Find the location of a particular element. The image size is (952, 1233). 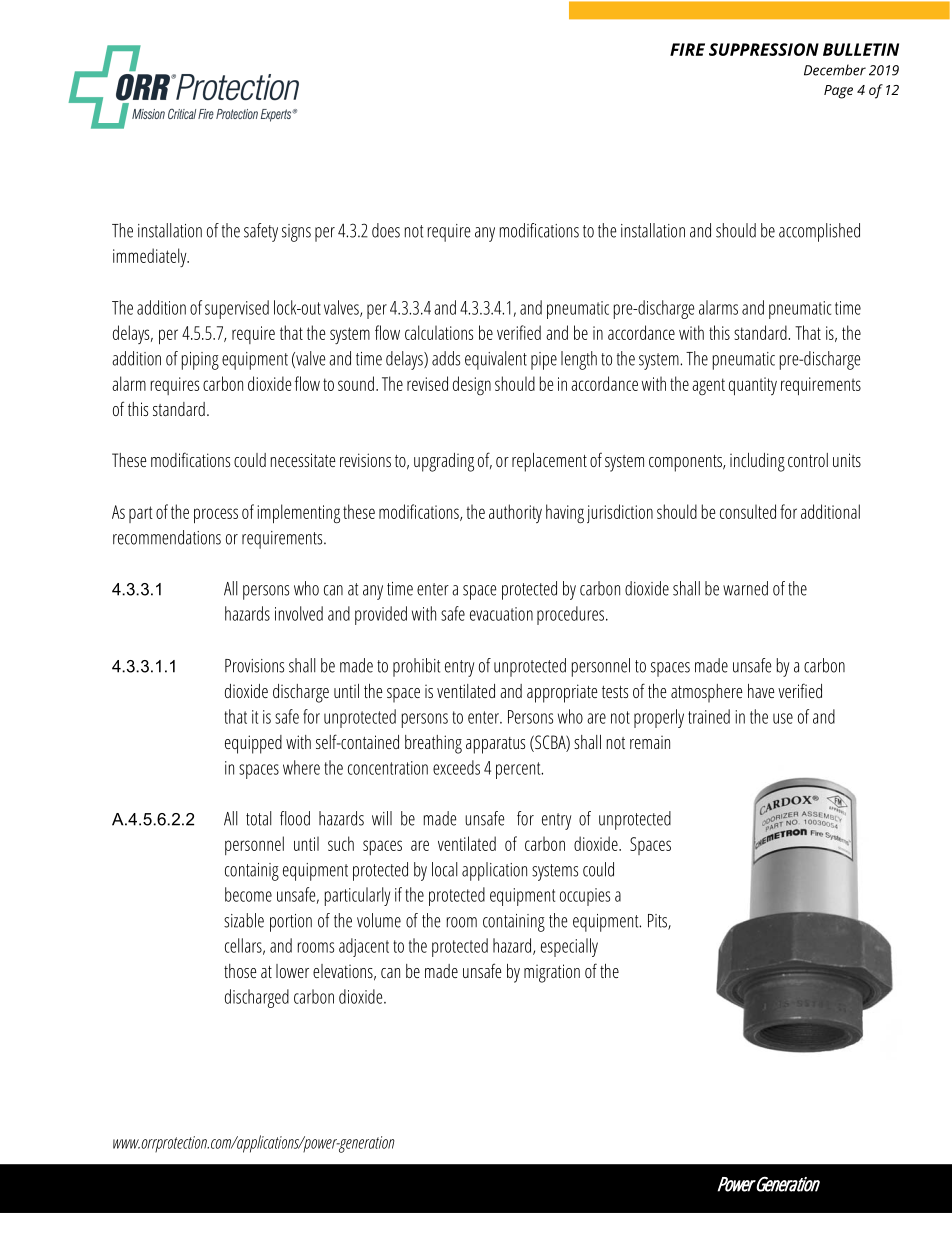

containing is located at coordinates (514, 923).
